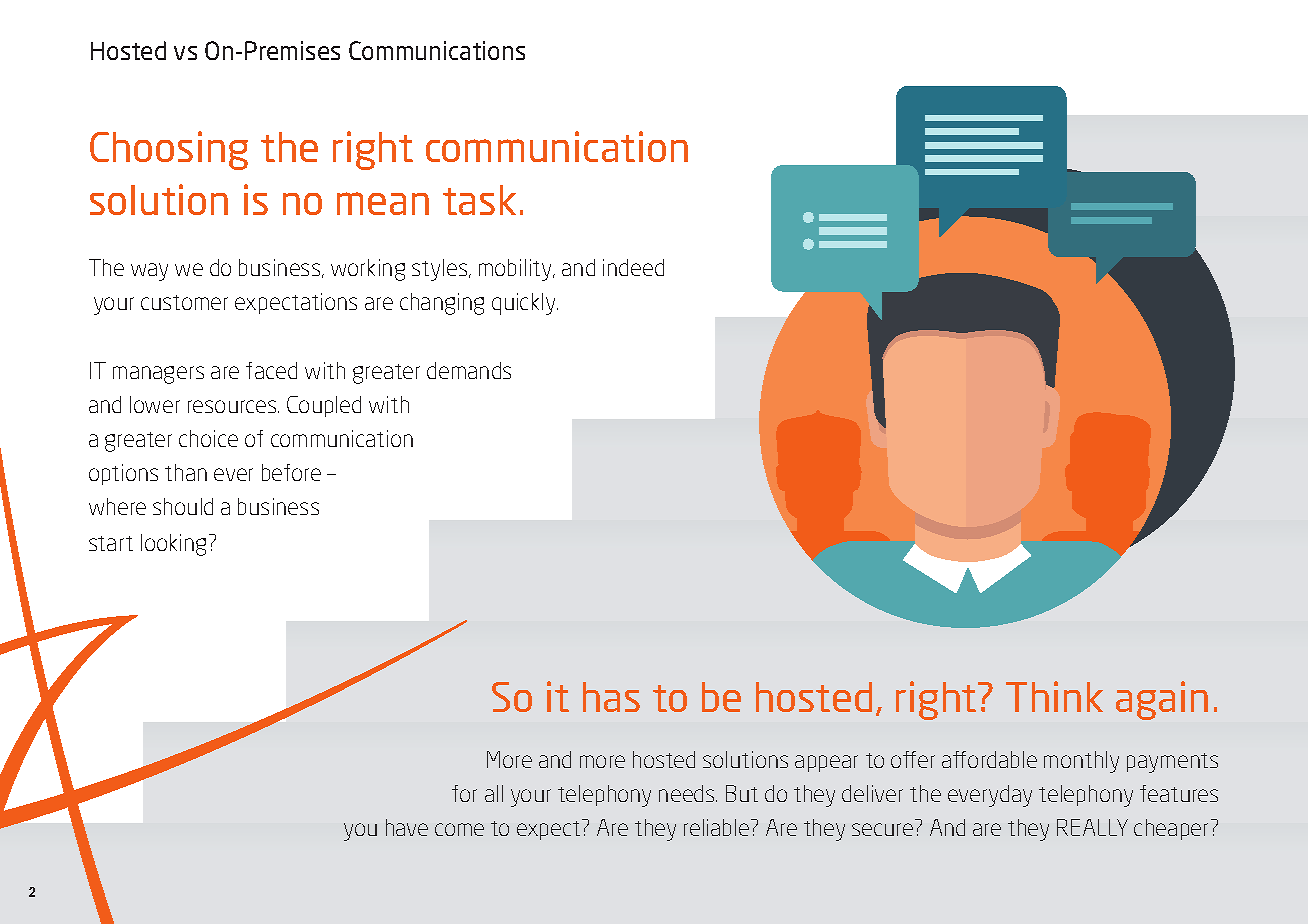 This image has height=924, width=1308. What do you see at coordinates (469, 370) in the image?
I see `demands` at bounding box center [469, 370].
